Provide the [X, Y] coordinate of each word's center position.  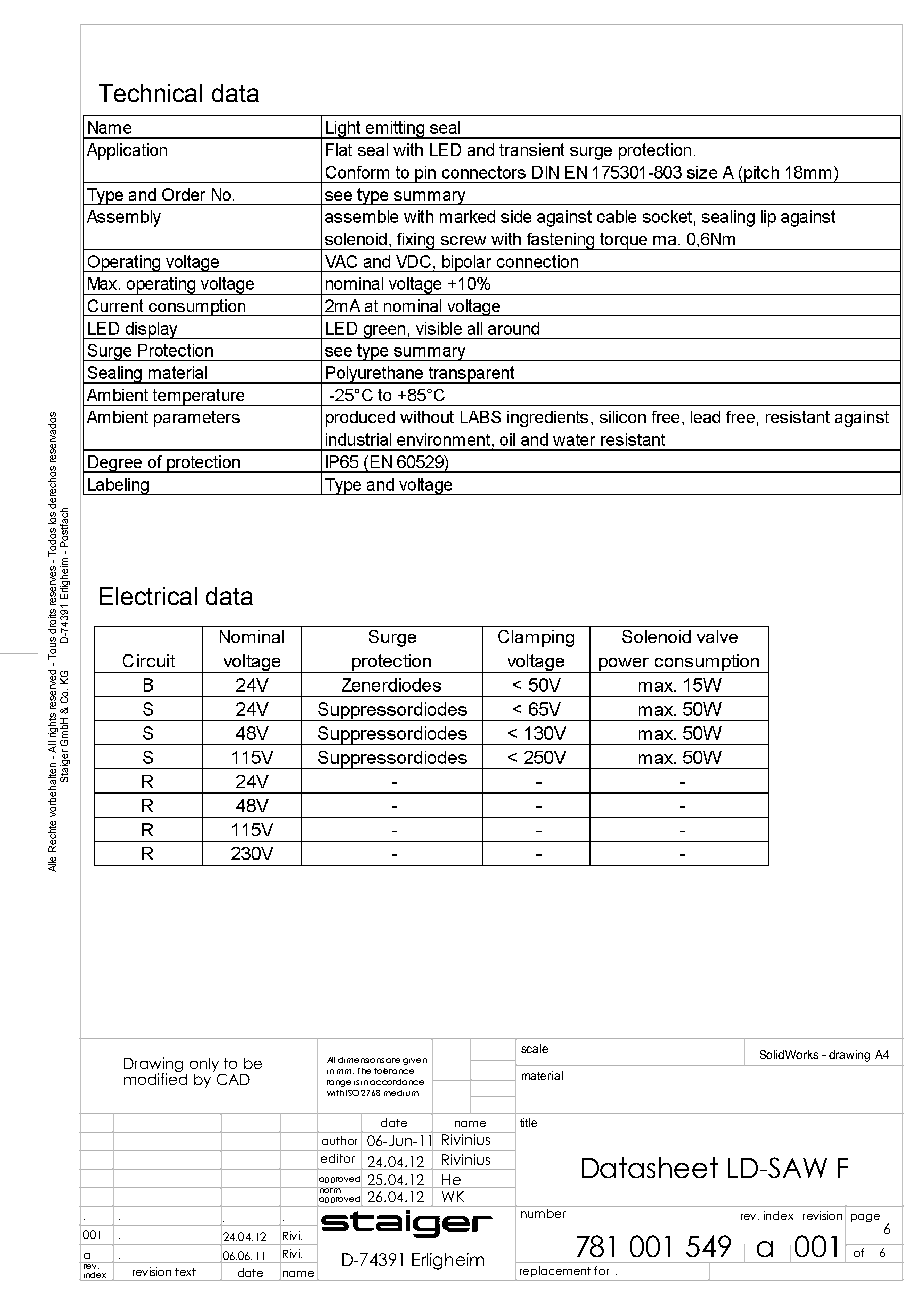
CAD [233, 1079]
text [185, 1272]
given [415, 1061]
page [865, 1218]
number [543, 1213]
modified [155, 1078]
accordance [397, 1082]
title [528, 1122]
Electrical [148, 596]
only [205, 1066]
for [601, 1270]
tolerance [394, 1071]
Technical [150, 93]
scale [534, 1048]
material [542, 1075]
